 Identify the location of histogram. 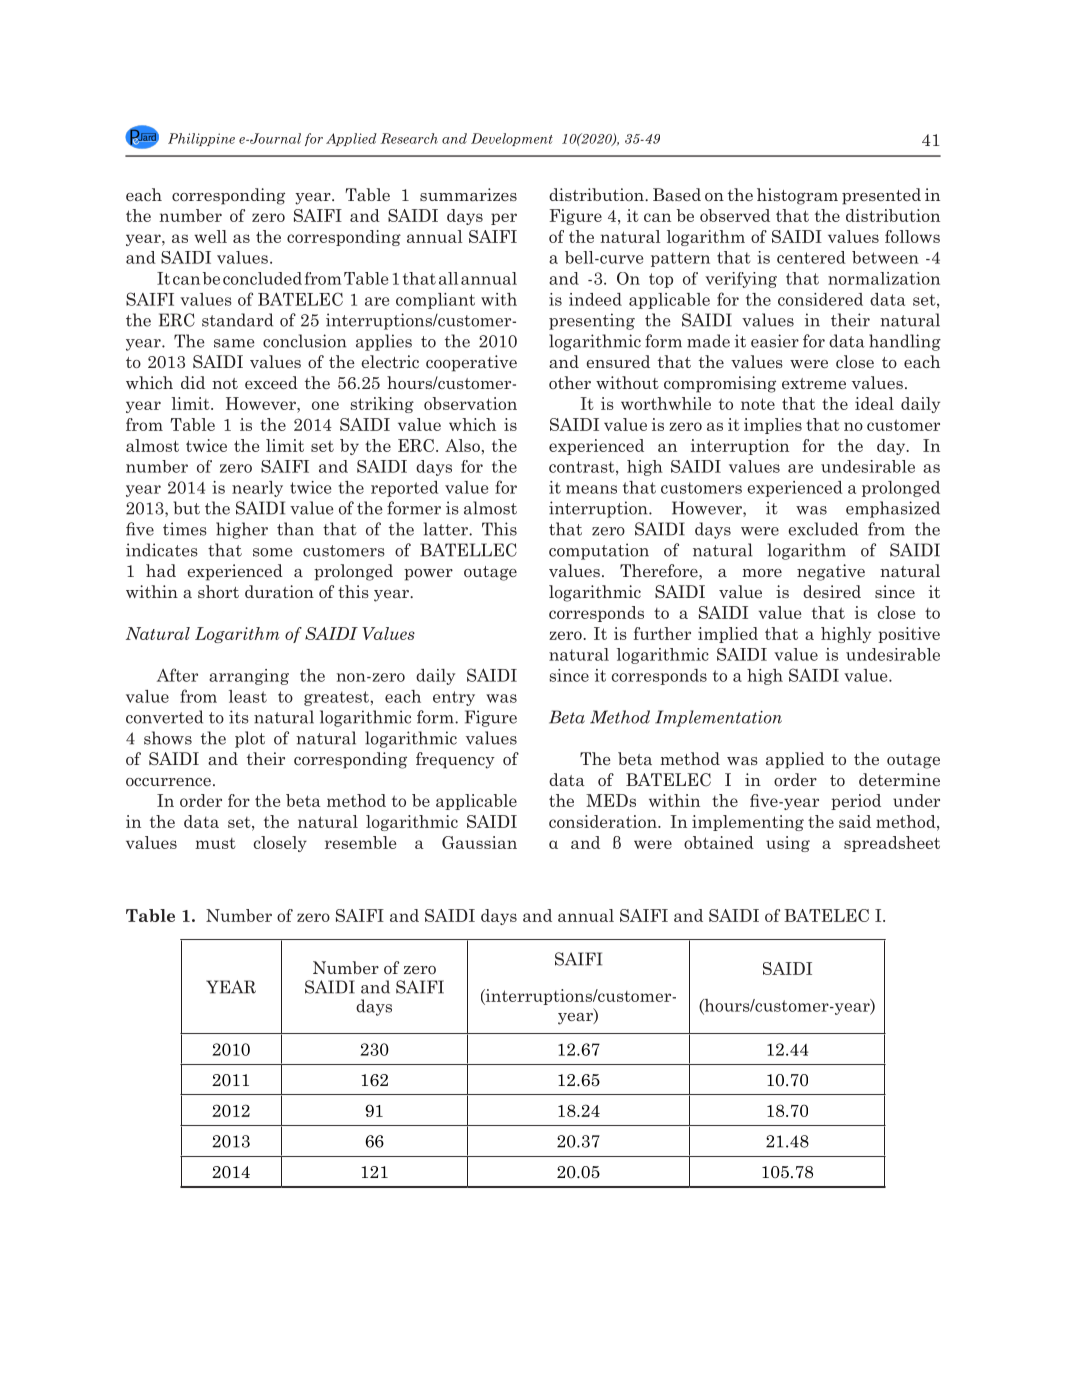
(797, 196).
